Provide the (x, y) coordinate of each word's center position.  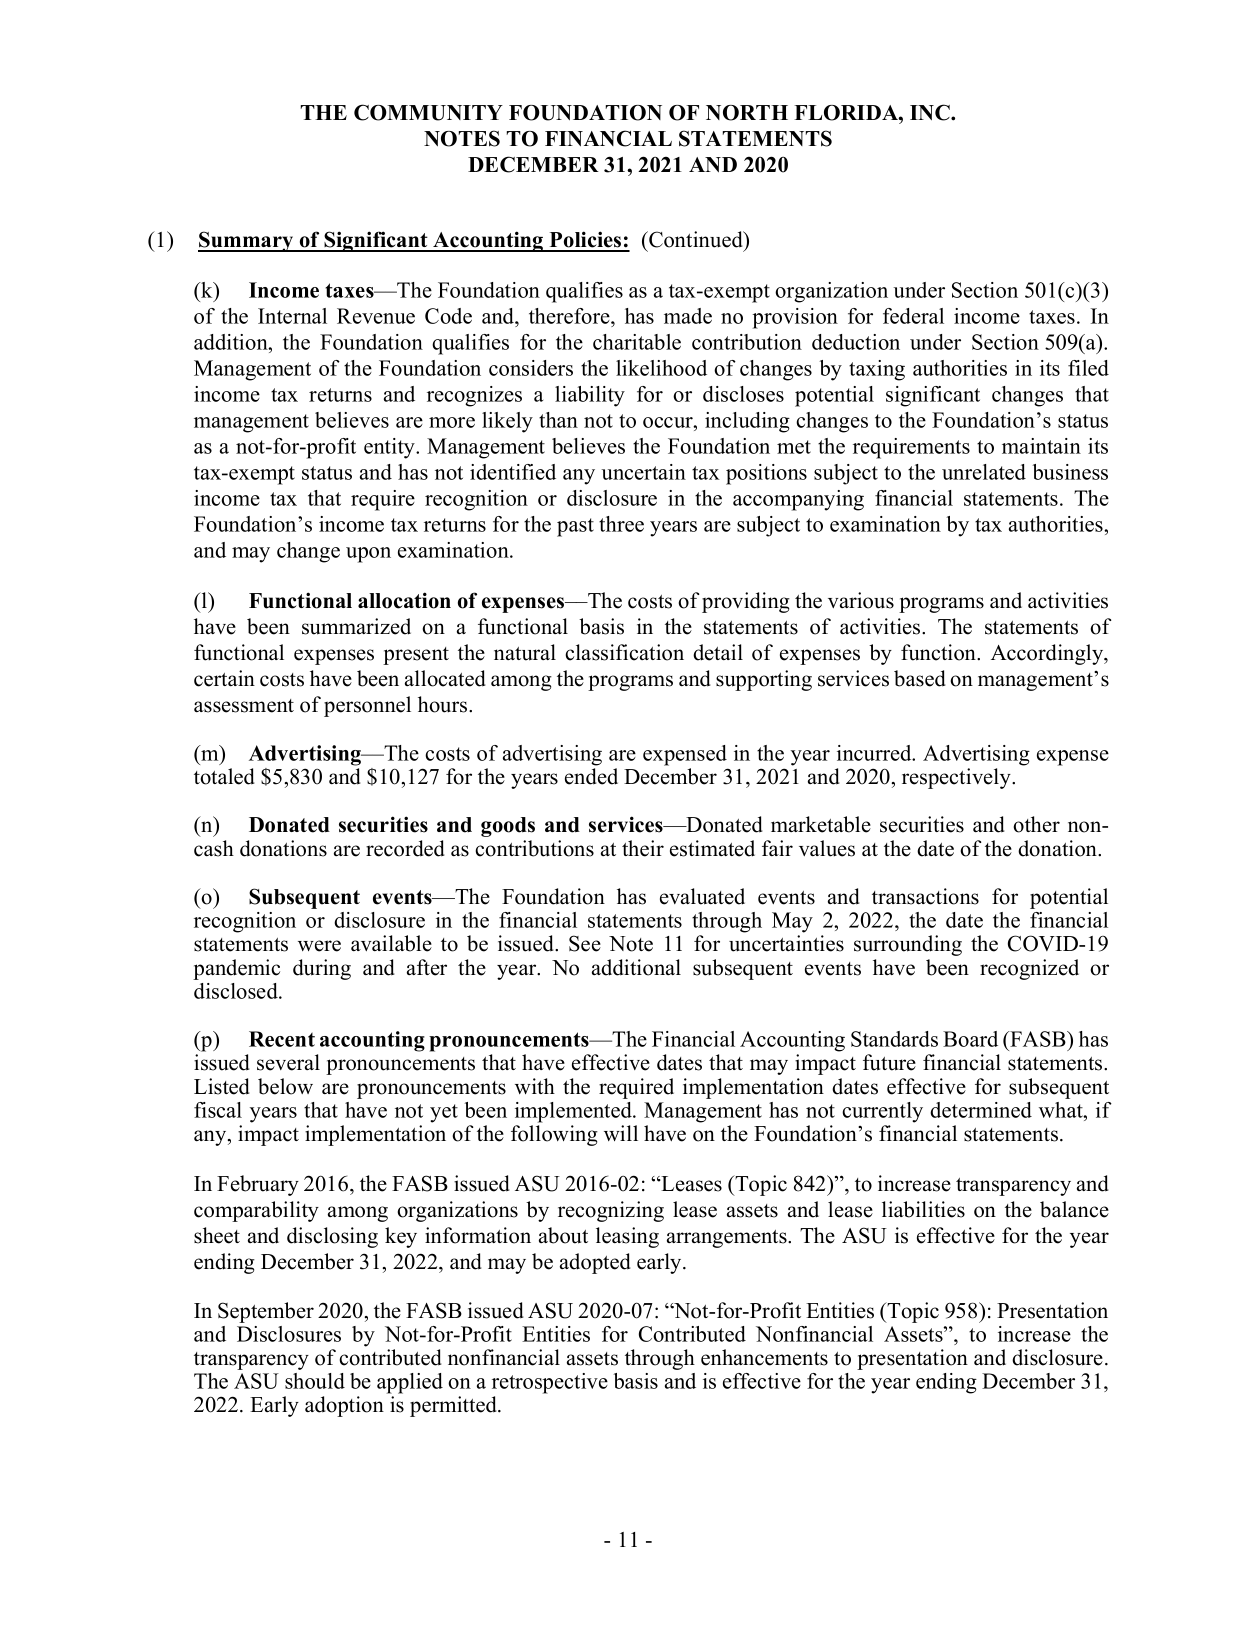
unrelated (984, 472)
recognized (1029, 969)
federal (913, 316)
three (621, 524)
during (322, 969)
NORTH (747, 113)
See (585, 943)
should (315, 1381)
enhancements (764, 1357)
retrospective (550, 1383)
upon (368, 555)
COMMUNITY (428, 112)
